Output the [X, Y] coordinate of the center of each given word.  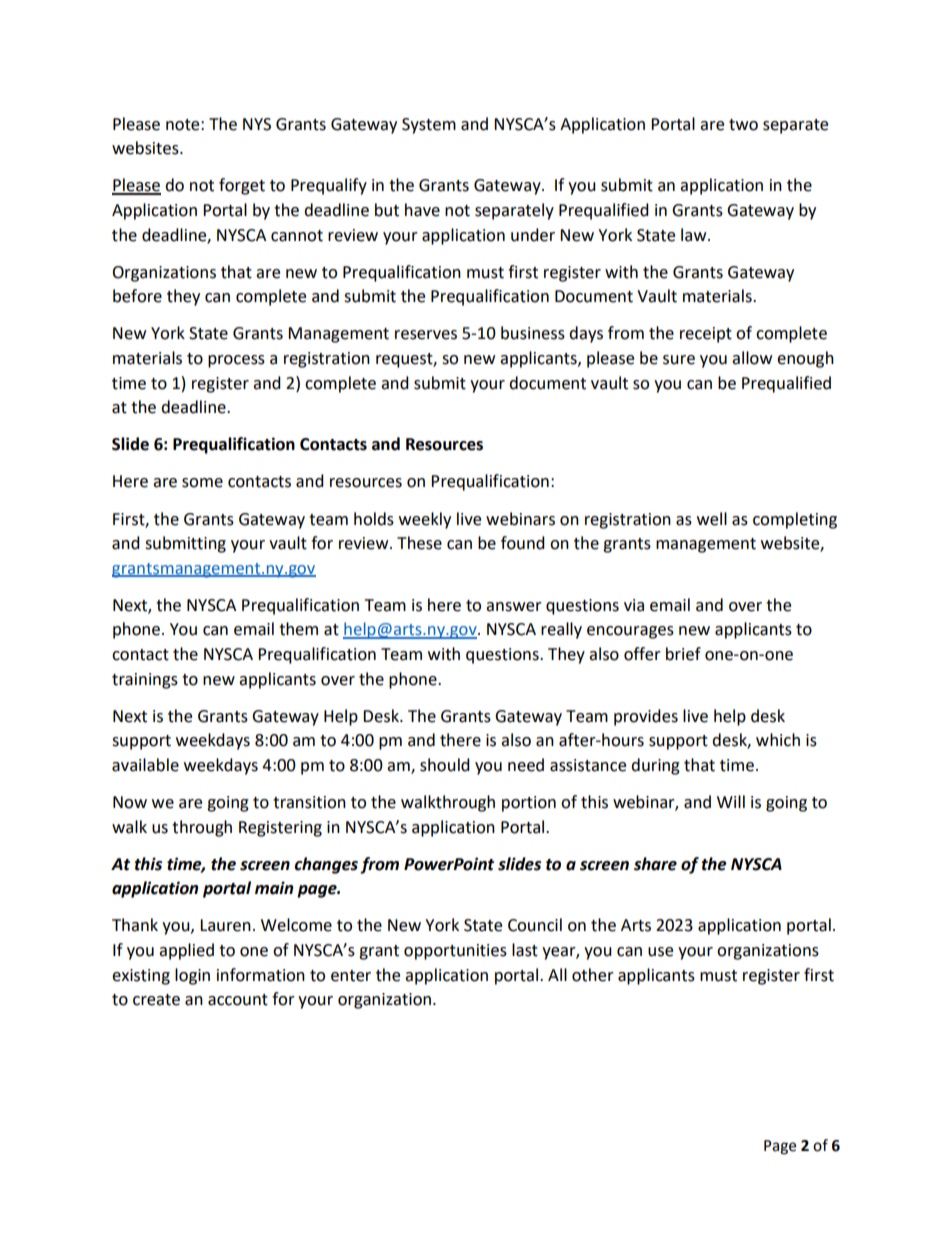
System [429, 126]
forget [242, 186]
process [236, 361]
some [202, 483]
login [192, 976]
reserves [426, 335]
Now [130, 802]
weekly [425, 520]
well [712, 519]
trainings [145, 681]
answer [514, 607]
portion [529, 804]
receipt [706, 335]
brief [683, 654]
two [743, 125]
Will [731, 801]
